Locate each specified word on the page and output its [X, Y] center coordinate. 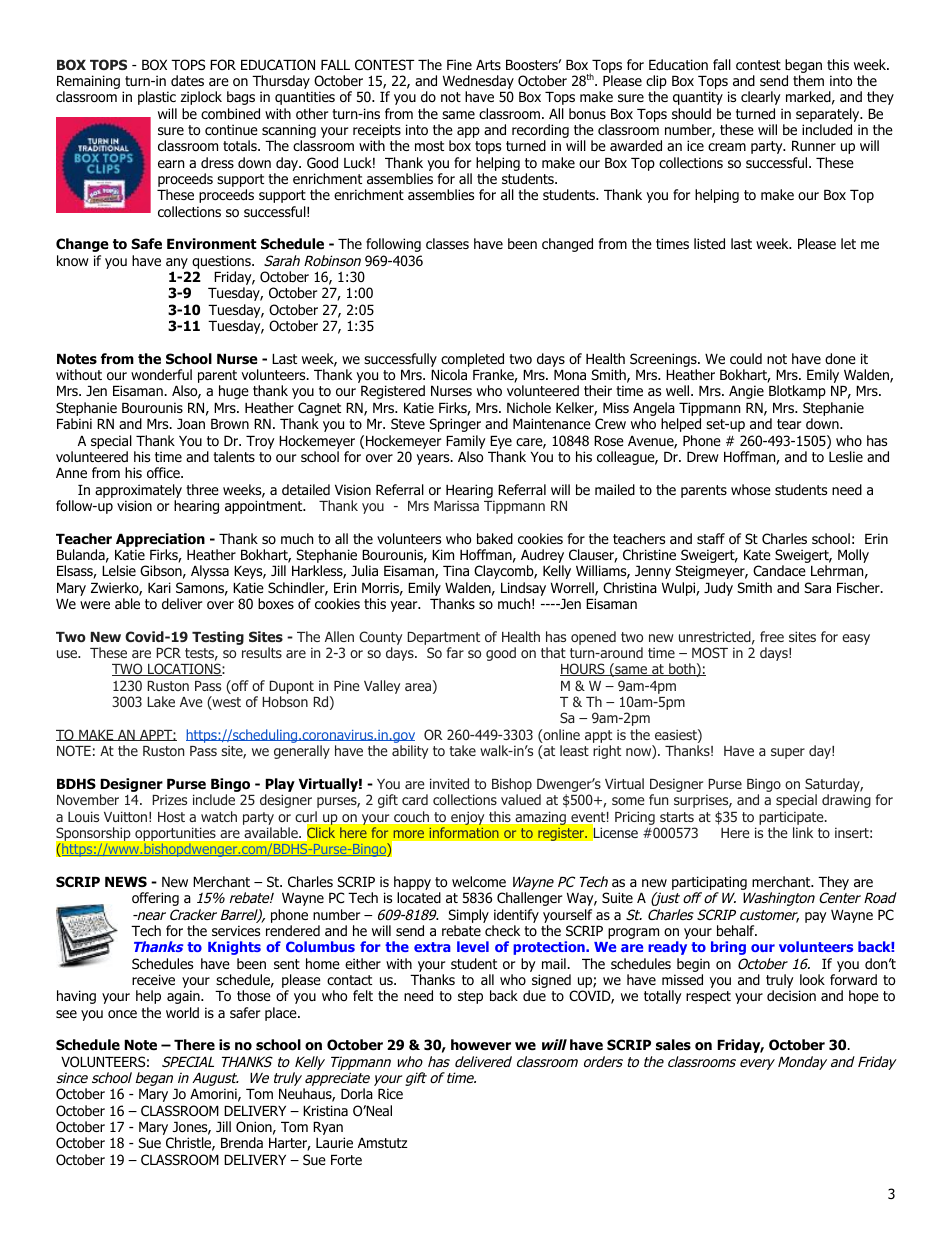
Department [443, 638]
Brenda [242, 1142]
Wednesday [478, 83]
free [772, 636]
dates [187, 80]
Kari [159, 587]
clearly [761, 98]
